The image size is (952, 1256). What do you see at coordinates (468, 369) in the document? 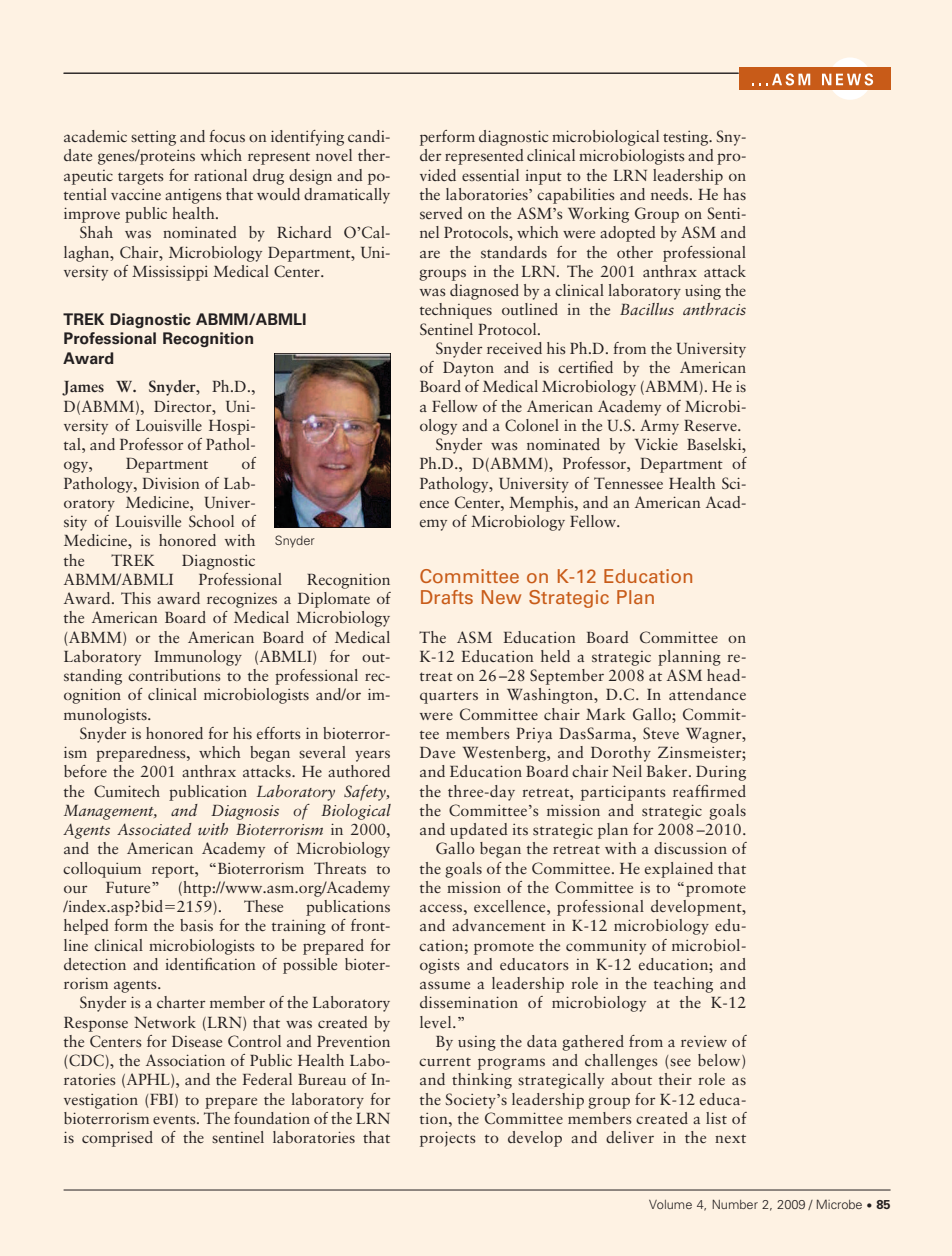
I see `Dayton` at bounding box center [468, 369].
